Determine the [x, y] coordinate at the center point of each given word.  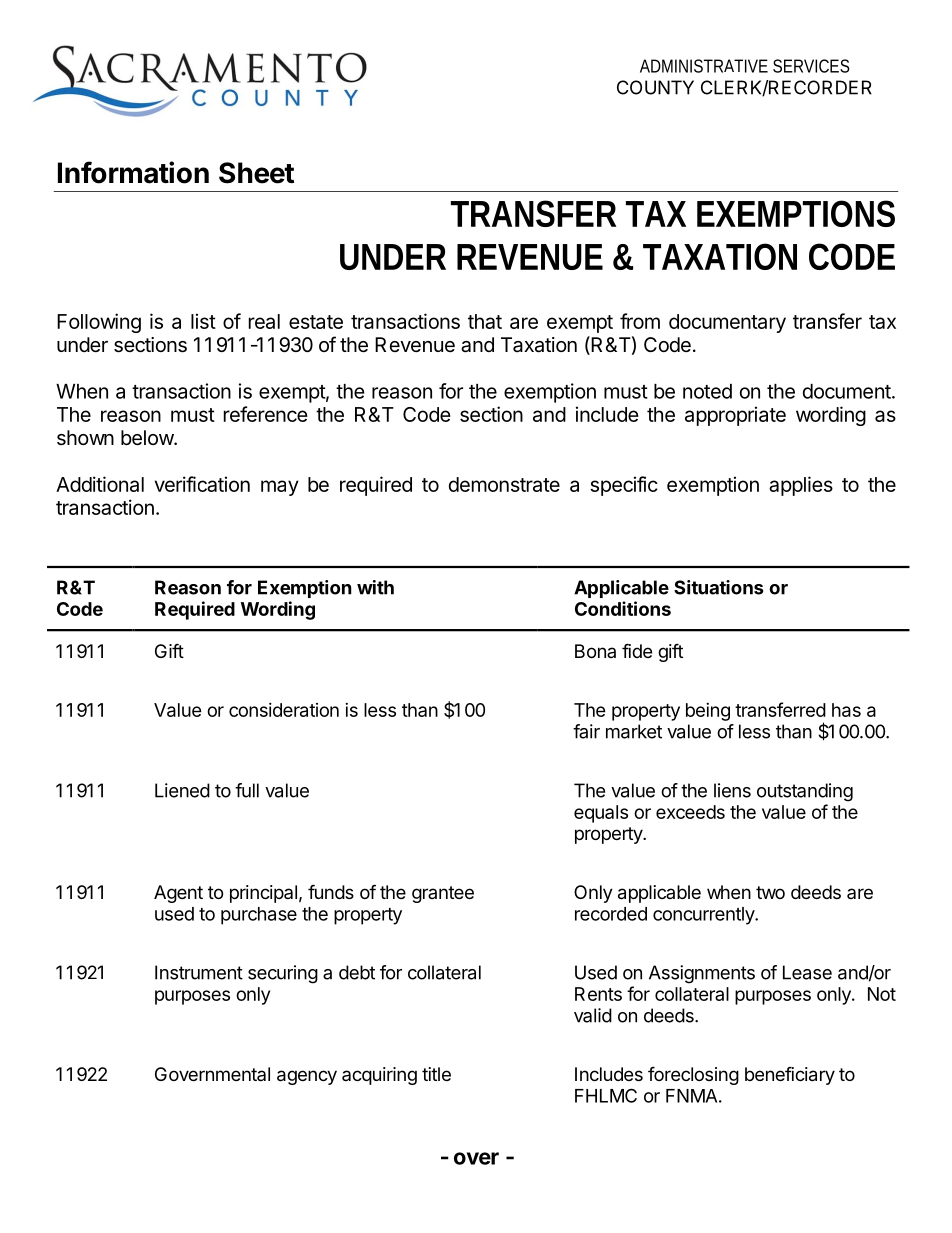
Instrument [199, 972]
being [708, 712]
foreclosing [693, 1075]
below [148, 438]
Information [133, 172]
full [247, 790]
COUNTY [655, 87]
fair [586, 731]
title [436, 1074]
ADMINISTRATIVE [704, 66]
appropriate [735, 416]
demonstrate [504, 484]
